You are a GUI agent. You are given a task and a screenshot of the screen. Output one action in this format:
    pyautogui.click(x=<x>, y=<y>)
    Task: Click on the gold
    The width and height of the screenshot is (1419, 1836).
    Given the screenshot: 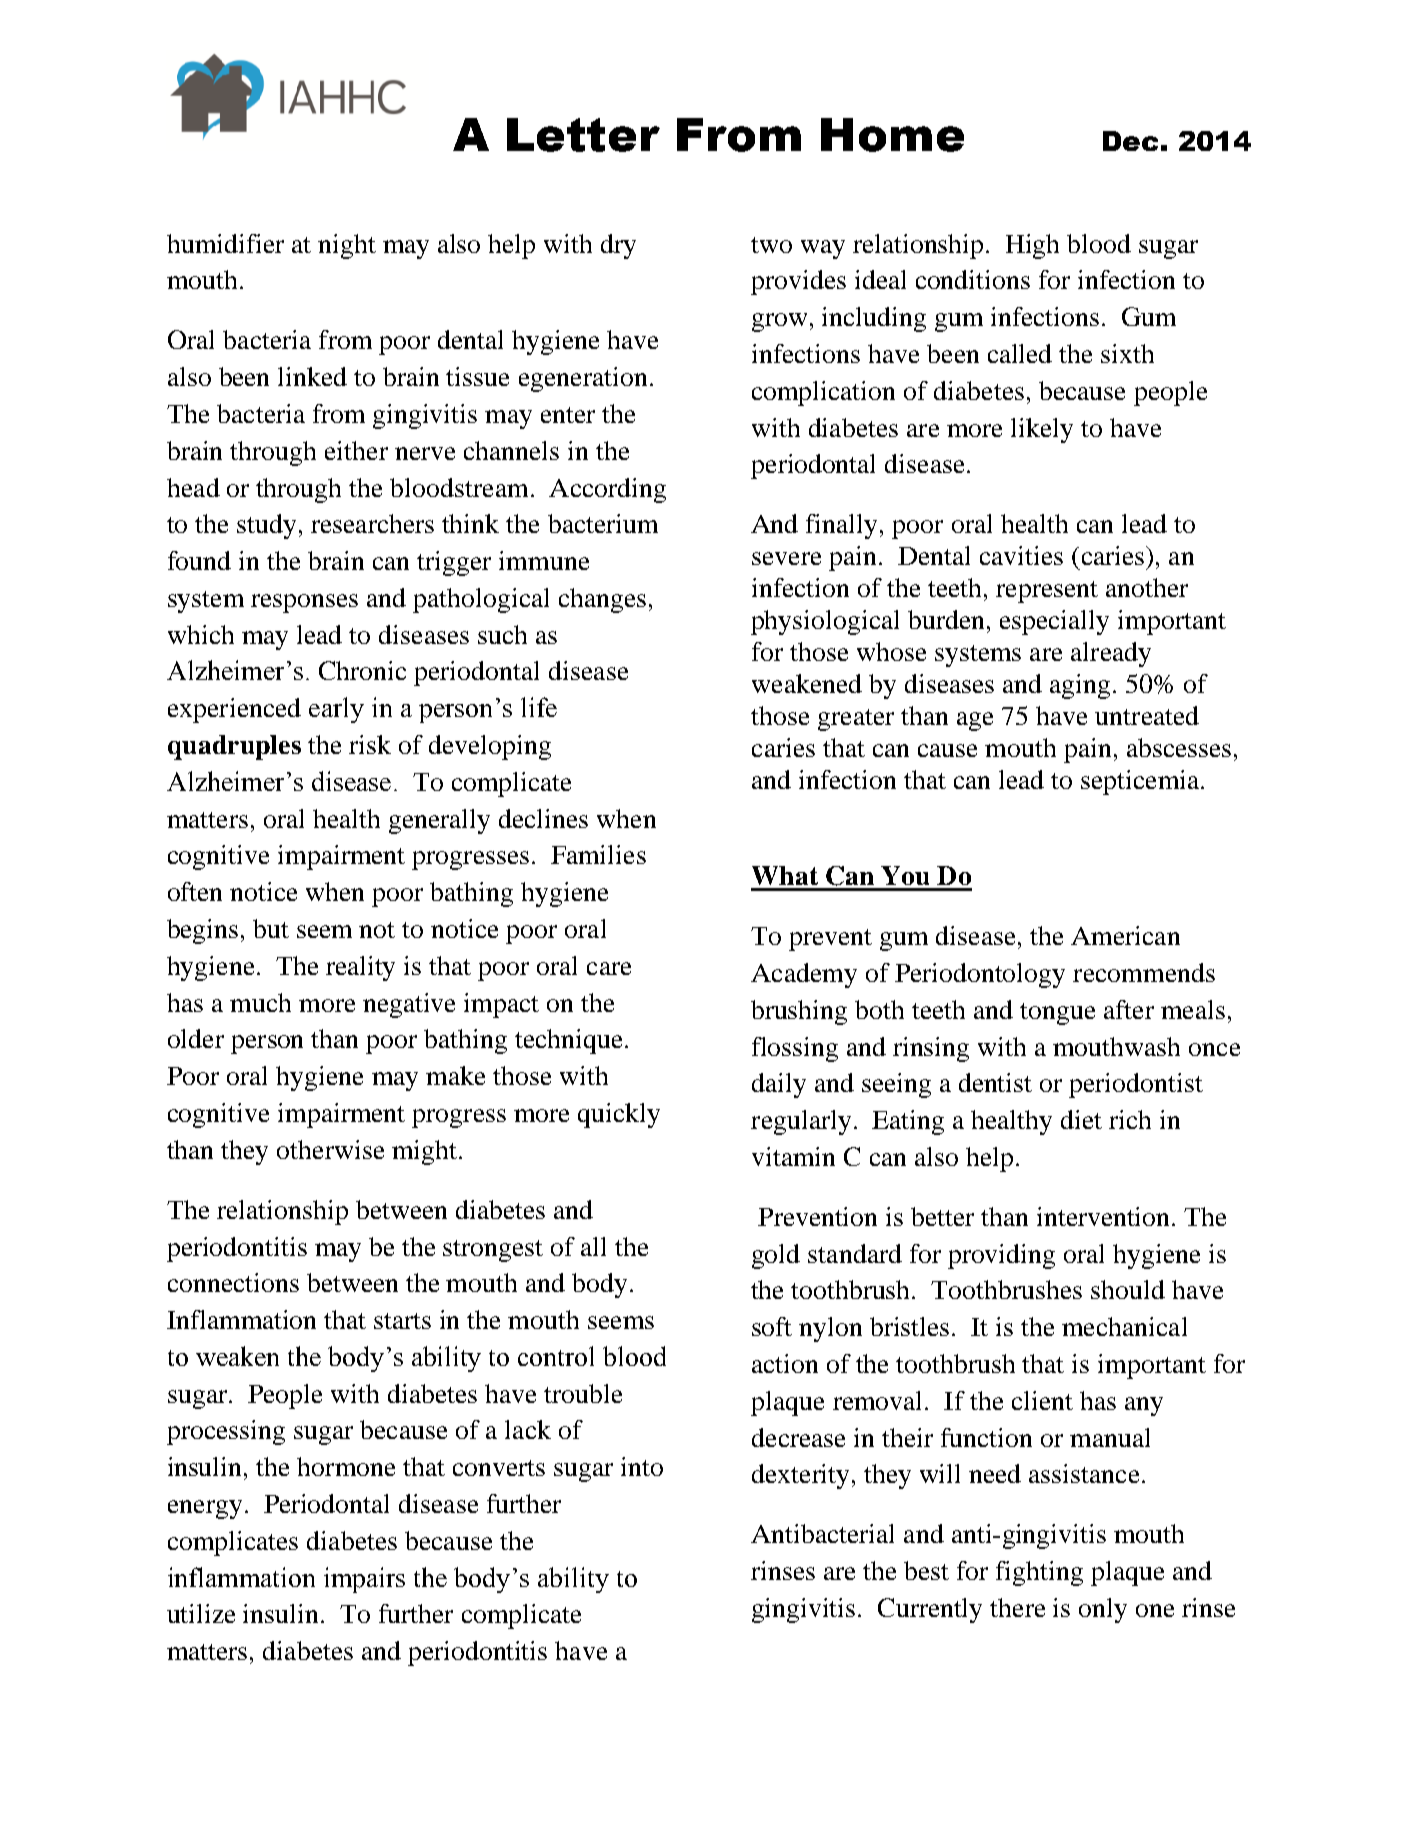 What is the action you would take?
    pyautogui.click(x=776, y=1256)
